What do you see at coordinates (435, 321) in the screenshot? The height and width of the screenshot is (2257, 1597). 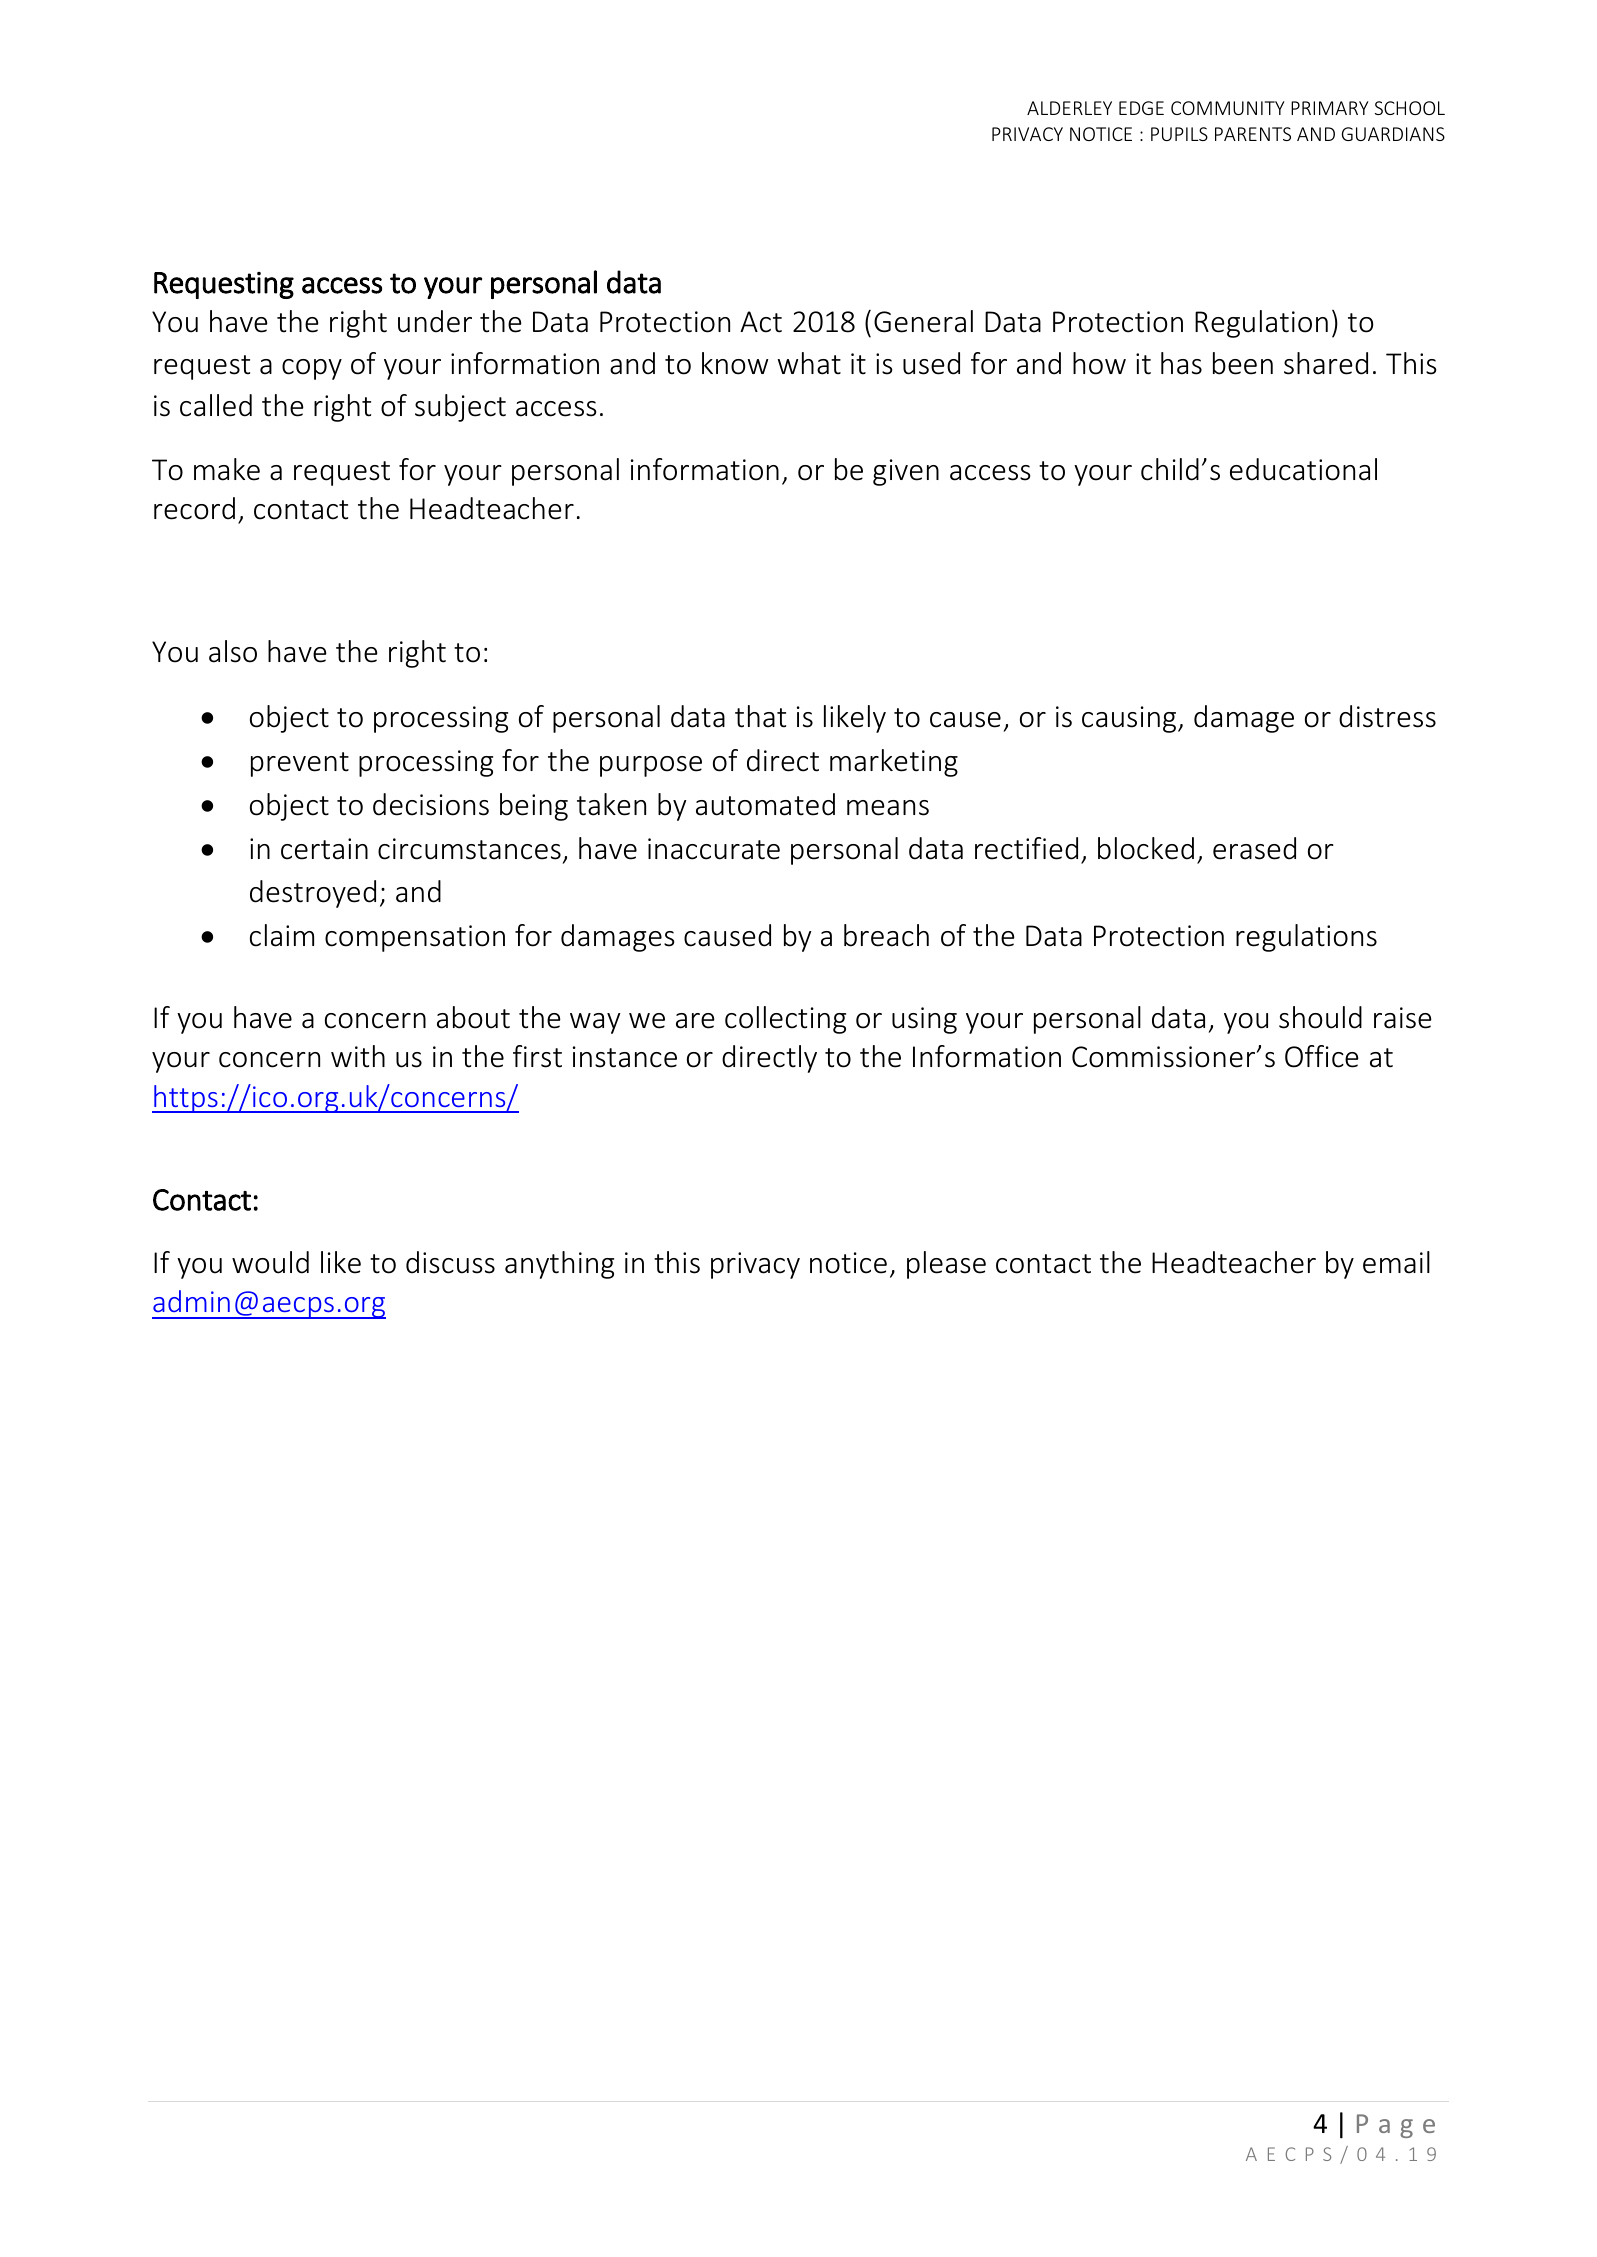 I see `under` at bounding box center [435, 321].
